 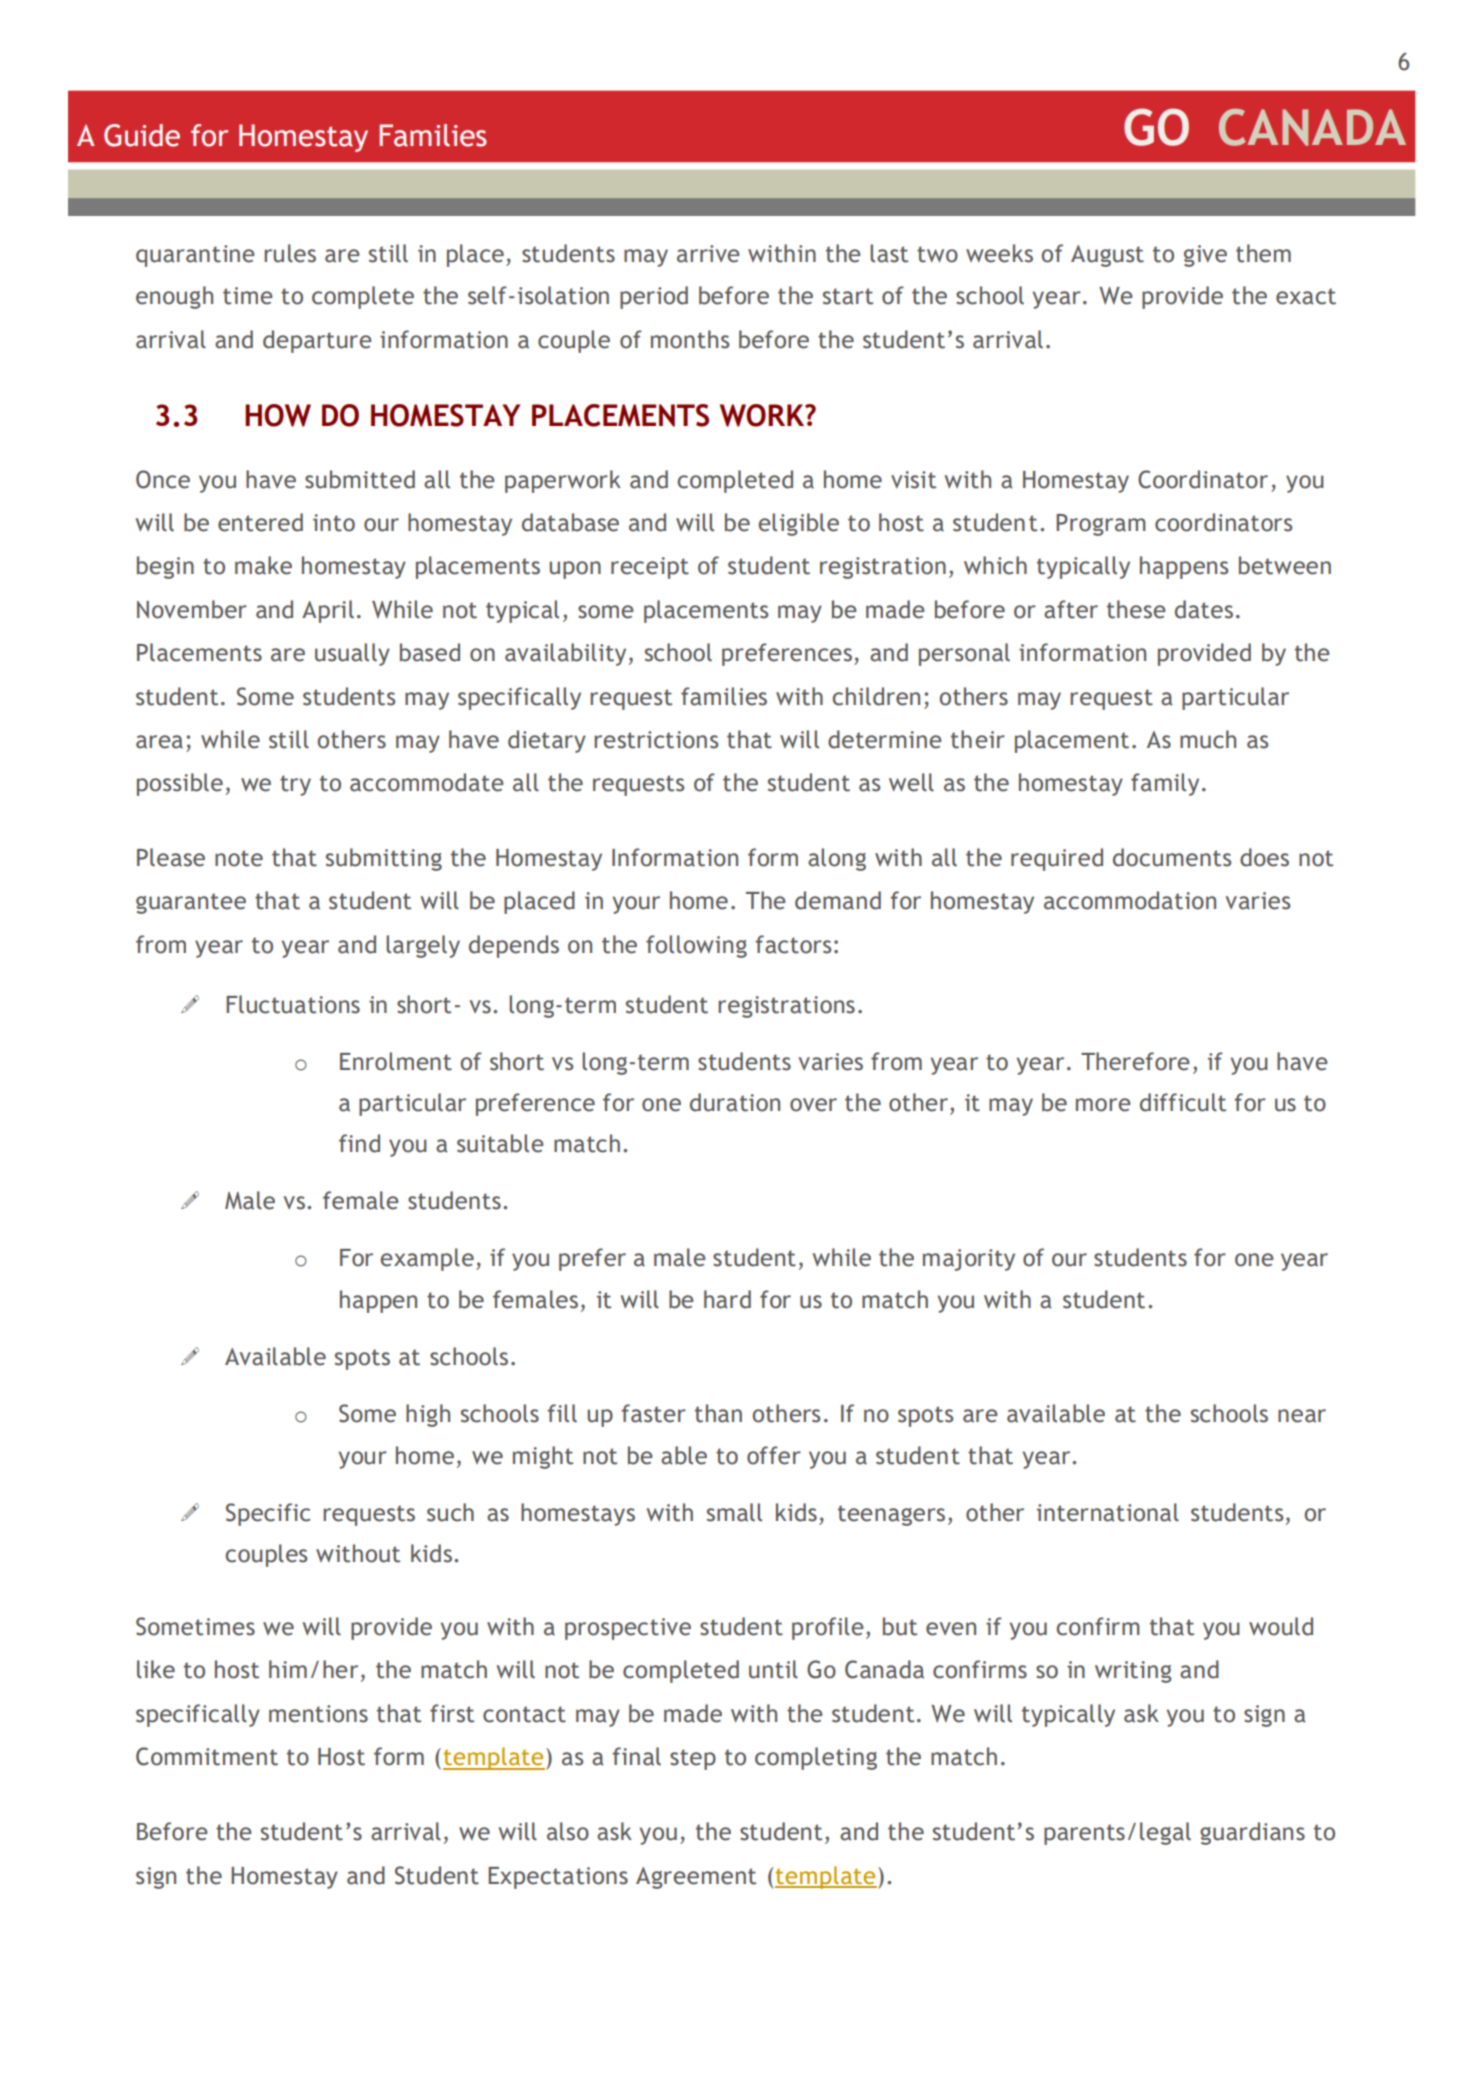 I want to click on hard, so click(x=727, y=1299).
